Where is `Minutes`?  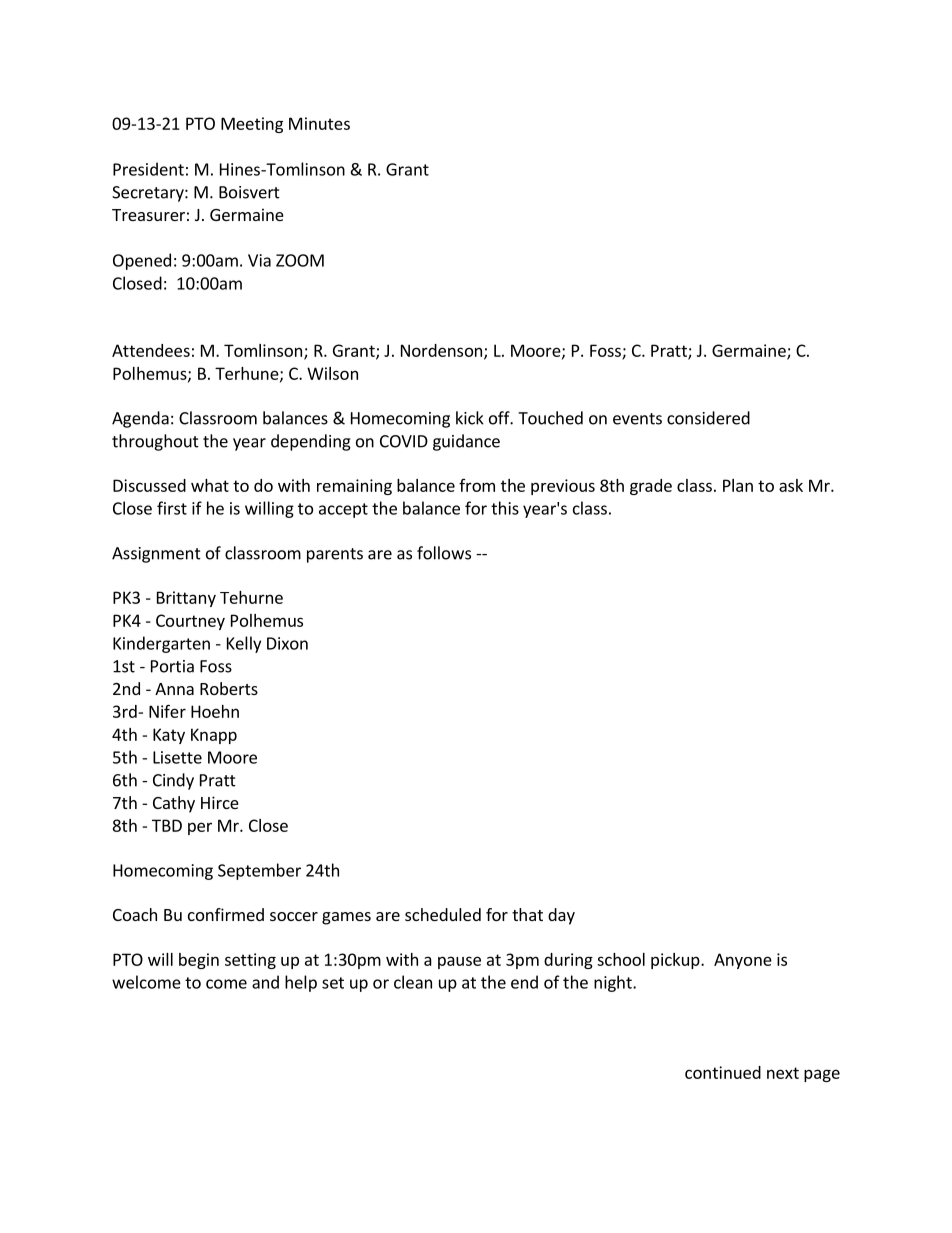
Minutes is located at coordinates (319, 123).
